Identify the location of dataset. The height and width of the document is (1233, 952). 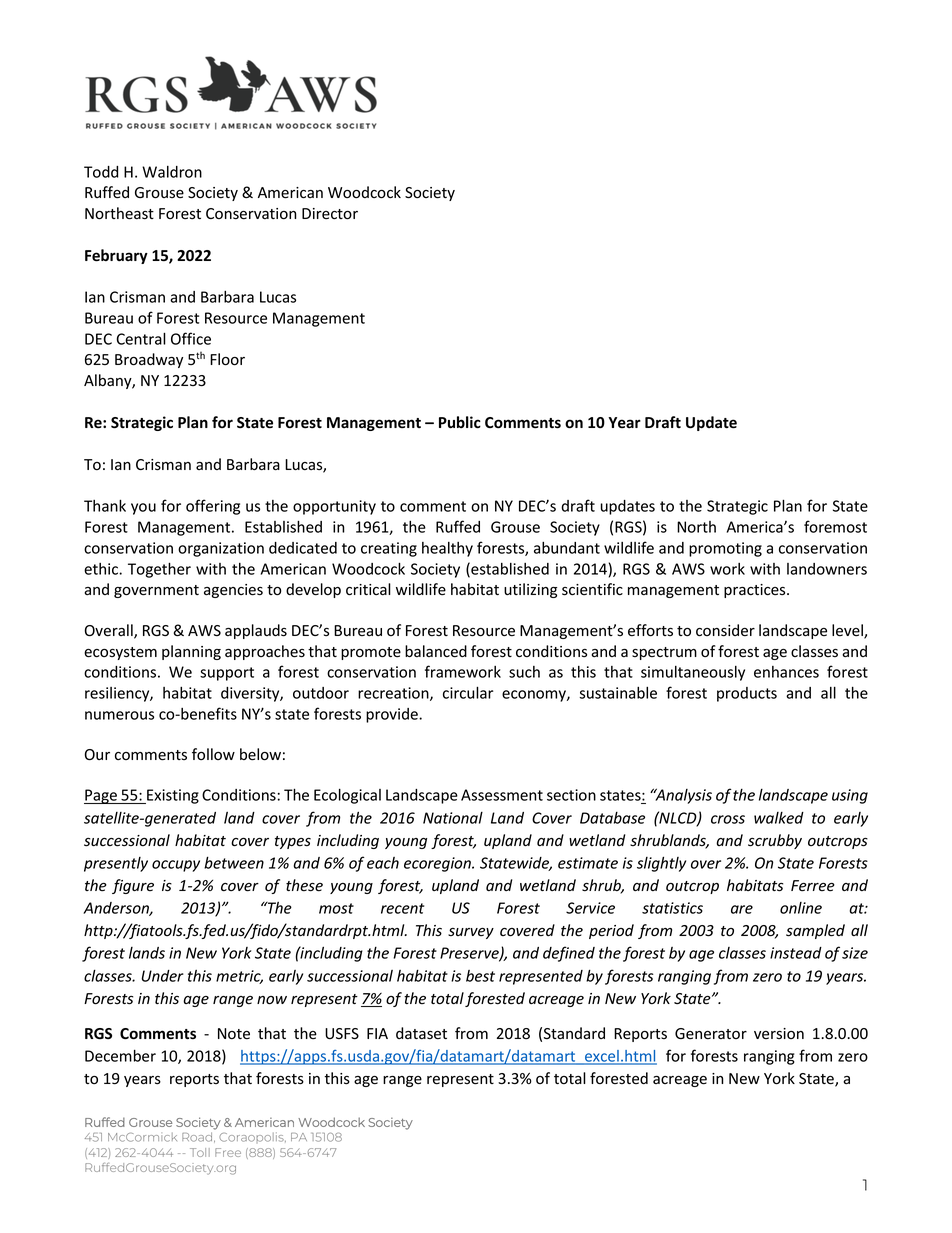
(421, 1033).
